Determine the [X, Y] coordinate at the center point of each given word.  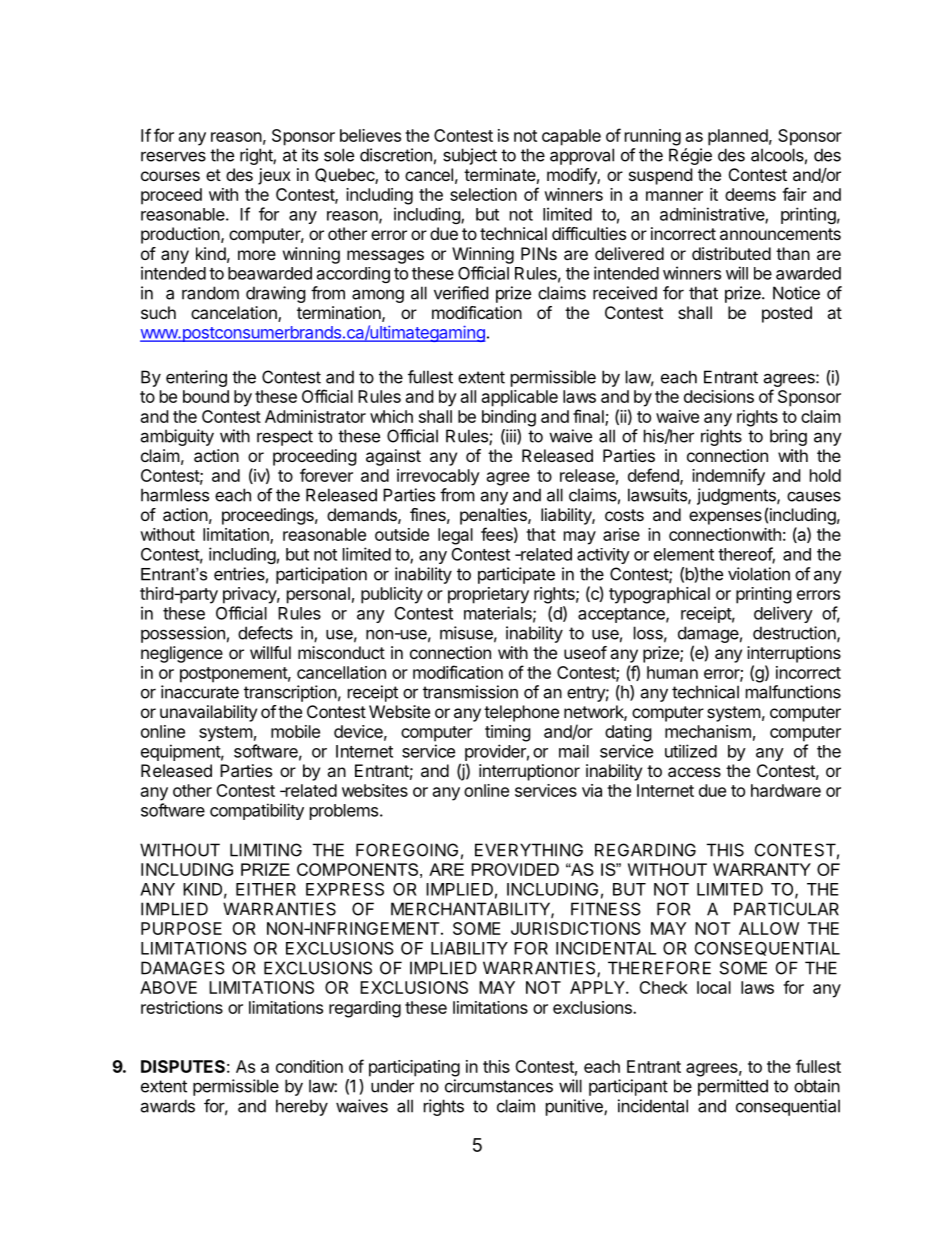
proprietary [488, 595]
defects [265, 633]
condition [309, 1066]
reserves [173, 156]
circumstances [499, 1086]
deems [750, 194]
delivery [783, 614]
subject [470, 156]
